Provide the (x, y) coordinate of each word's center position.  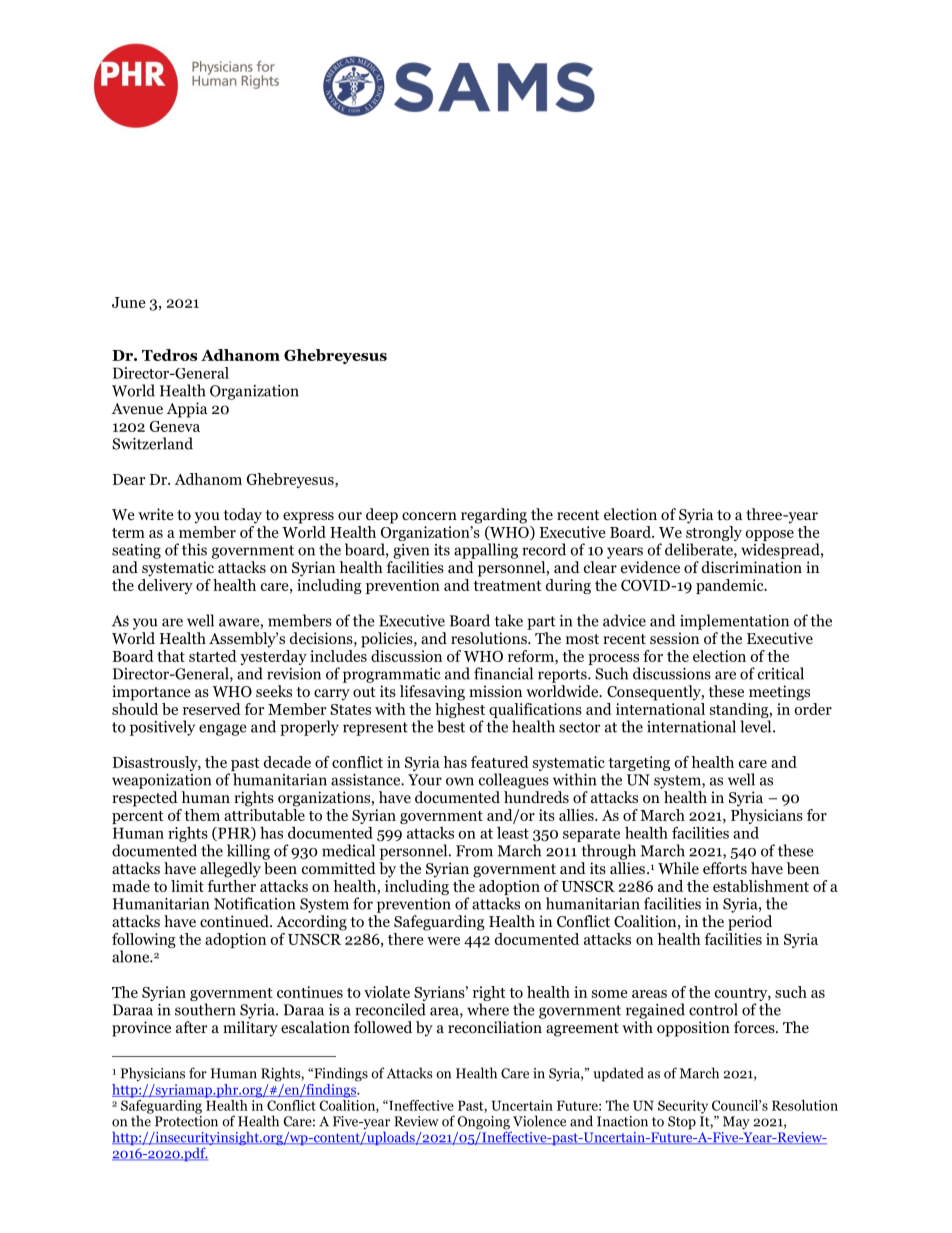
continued (235, 921)
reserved (212, 709)
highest (460, 710)
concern (429, 516)
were (443, 941)
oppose (770, 537)
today (243, 516)
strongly (714, 535)
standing (740, 712)
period (750, 923)
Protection (186, 1120)
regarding (494, 516)
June (128, 302)
